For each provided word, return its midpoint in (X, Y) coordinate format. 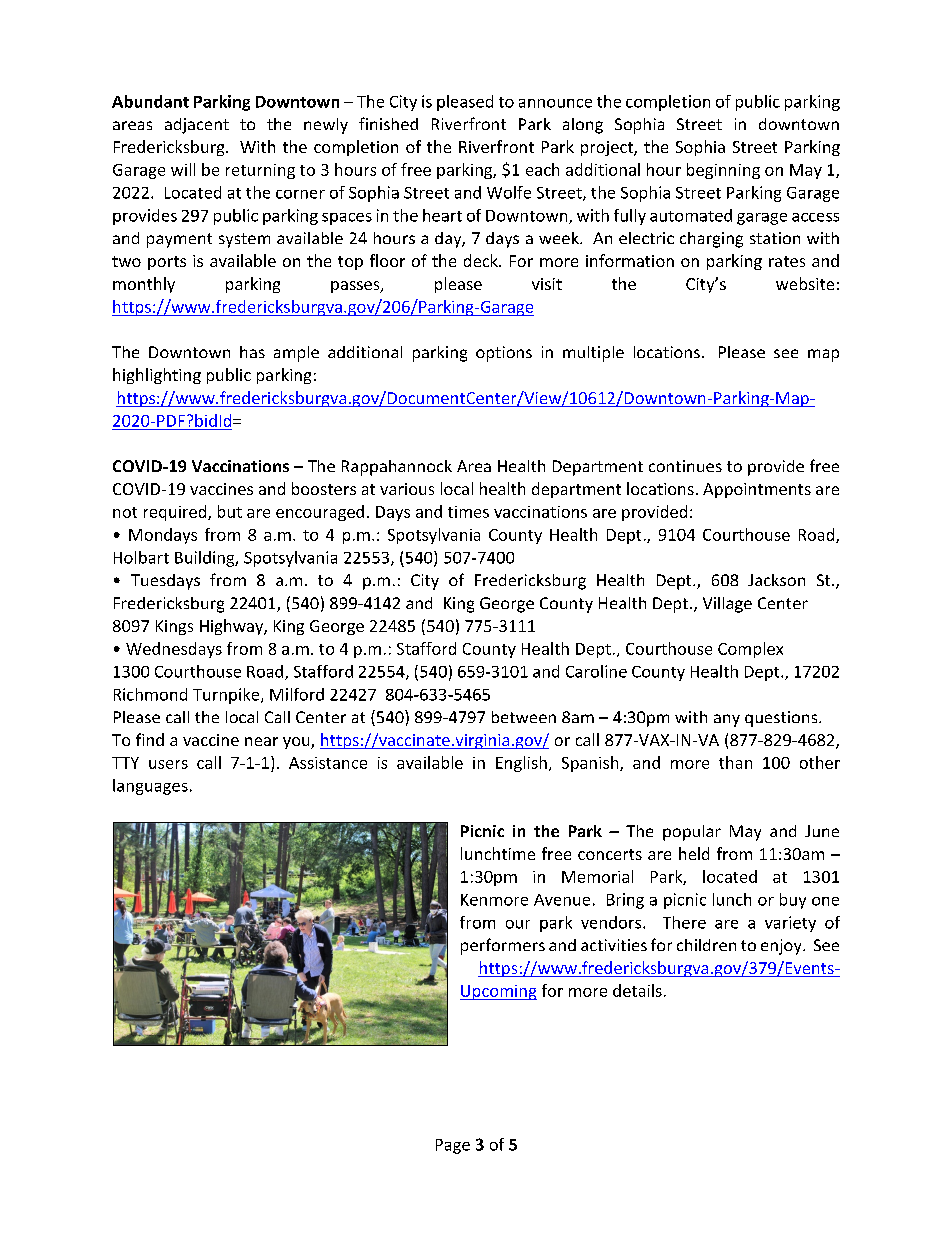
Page (453, 1146)
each (542, 169)
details (637, 990)
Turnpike (227, 696)
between (524, 717)
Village (727, 605)
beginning (723, 171)
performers (503, 946)
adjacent (197, 126)
